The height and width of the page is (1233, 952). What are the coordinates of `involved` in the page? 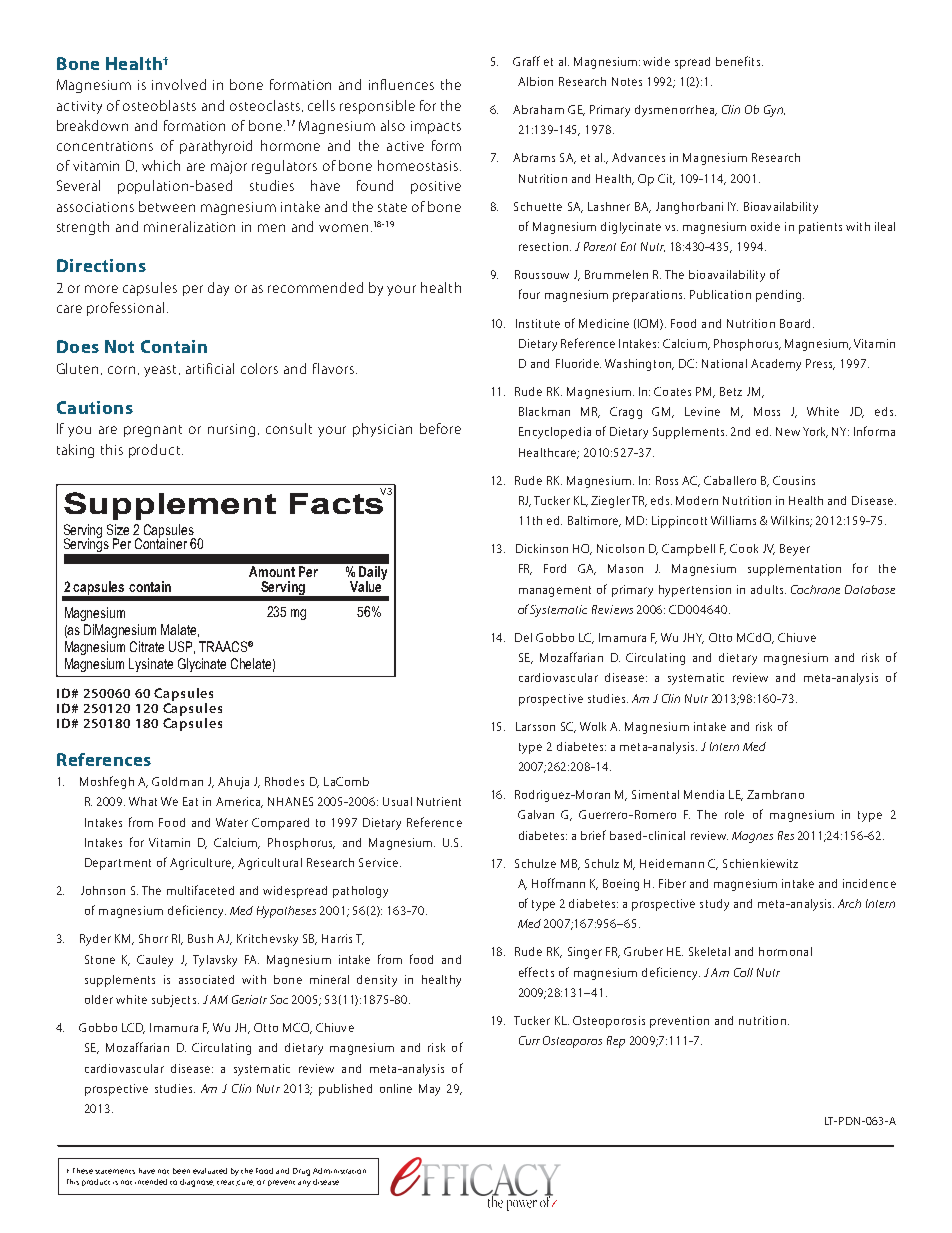 It's located at (179, 84).
